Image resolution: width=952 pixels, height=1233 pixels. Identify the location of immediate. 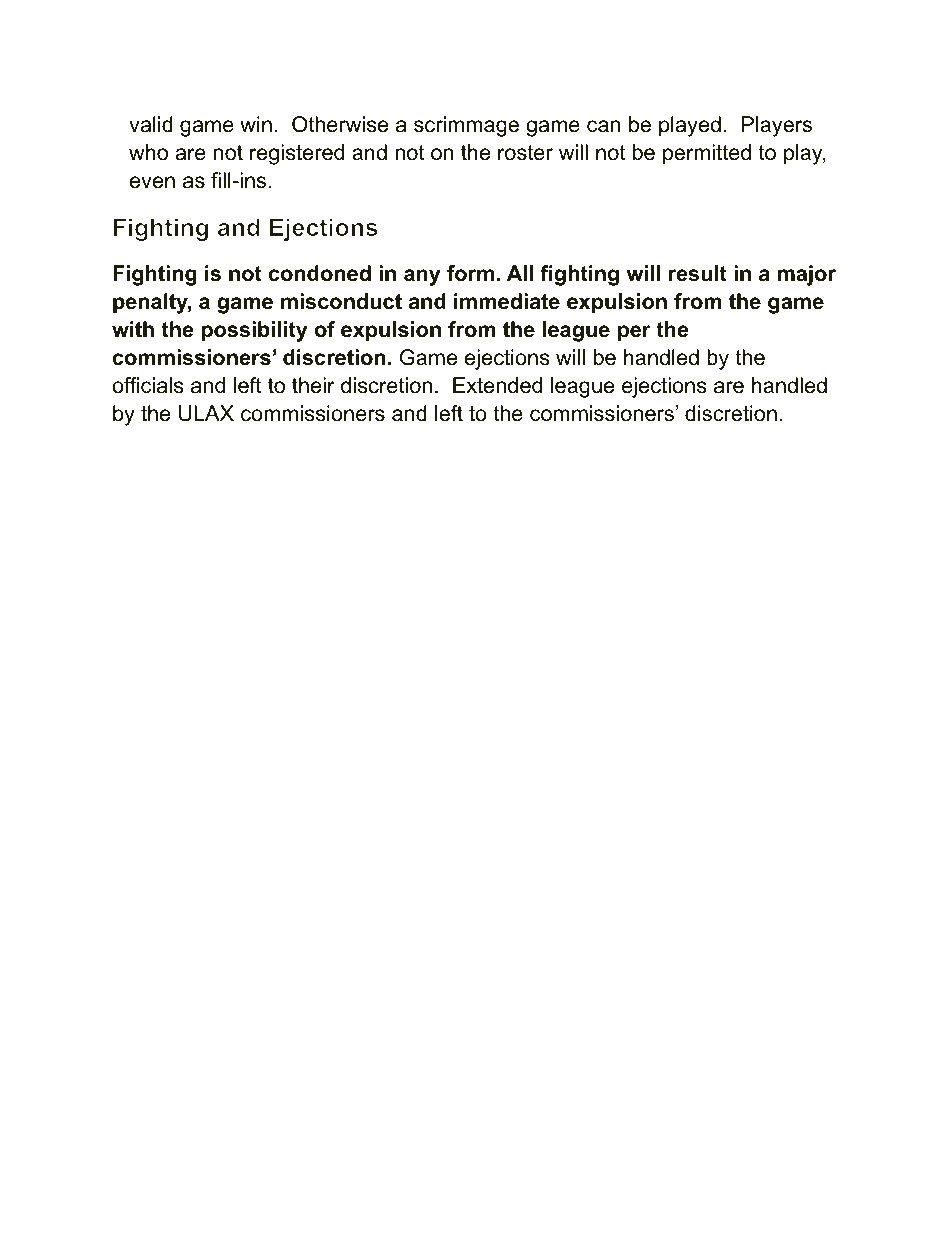
(507, 301).
